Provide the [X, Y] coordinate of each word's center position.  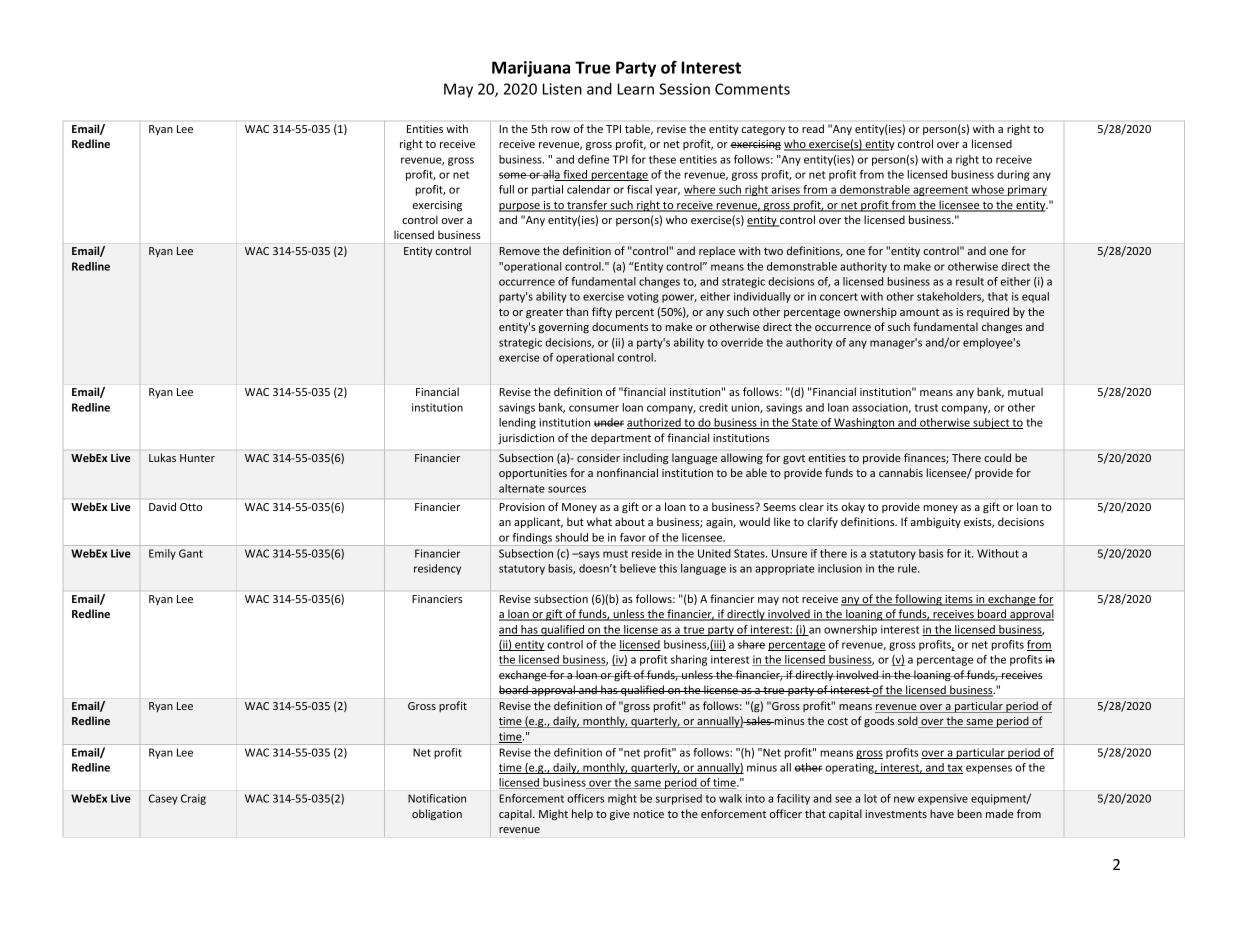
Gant [191, 553]
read [813, 128]
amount [919, 312]
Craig [193, 799]
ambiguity [936, 523]
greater [544, 314]
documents [620, 326]
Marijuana [531, 69]
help [582, 814]
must [615, 554]
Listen [562, 89]
